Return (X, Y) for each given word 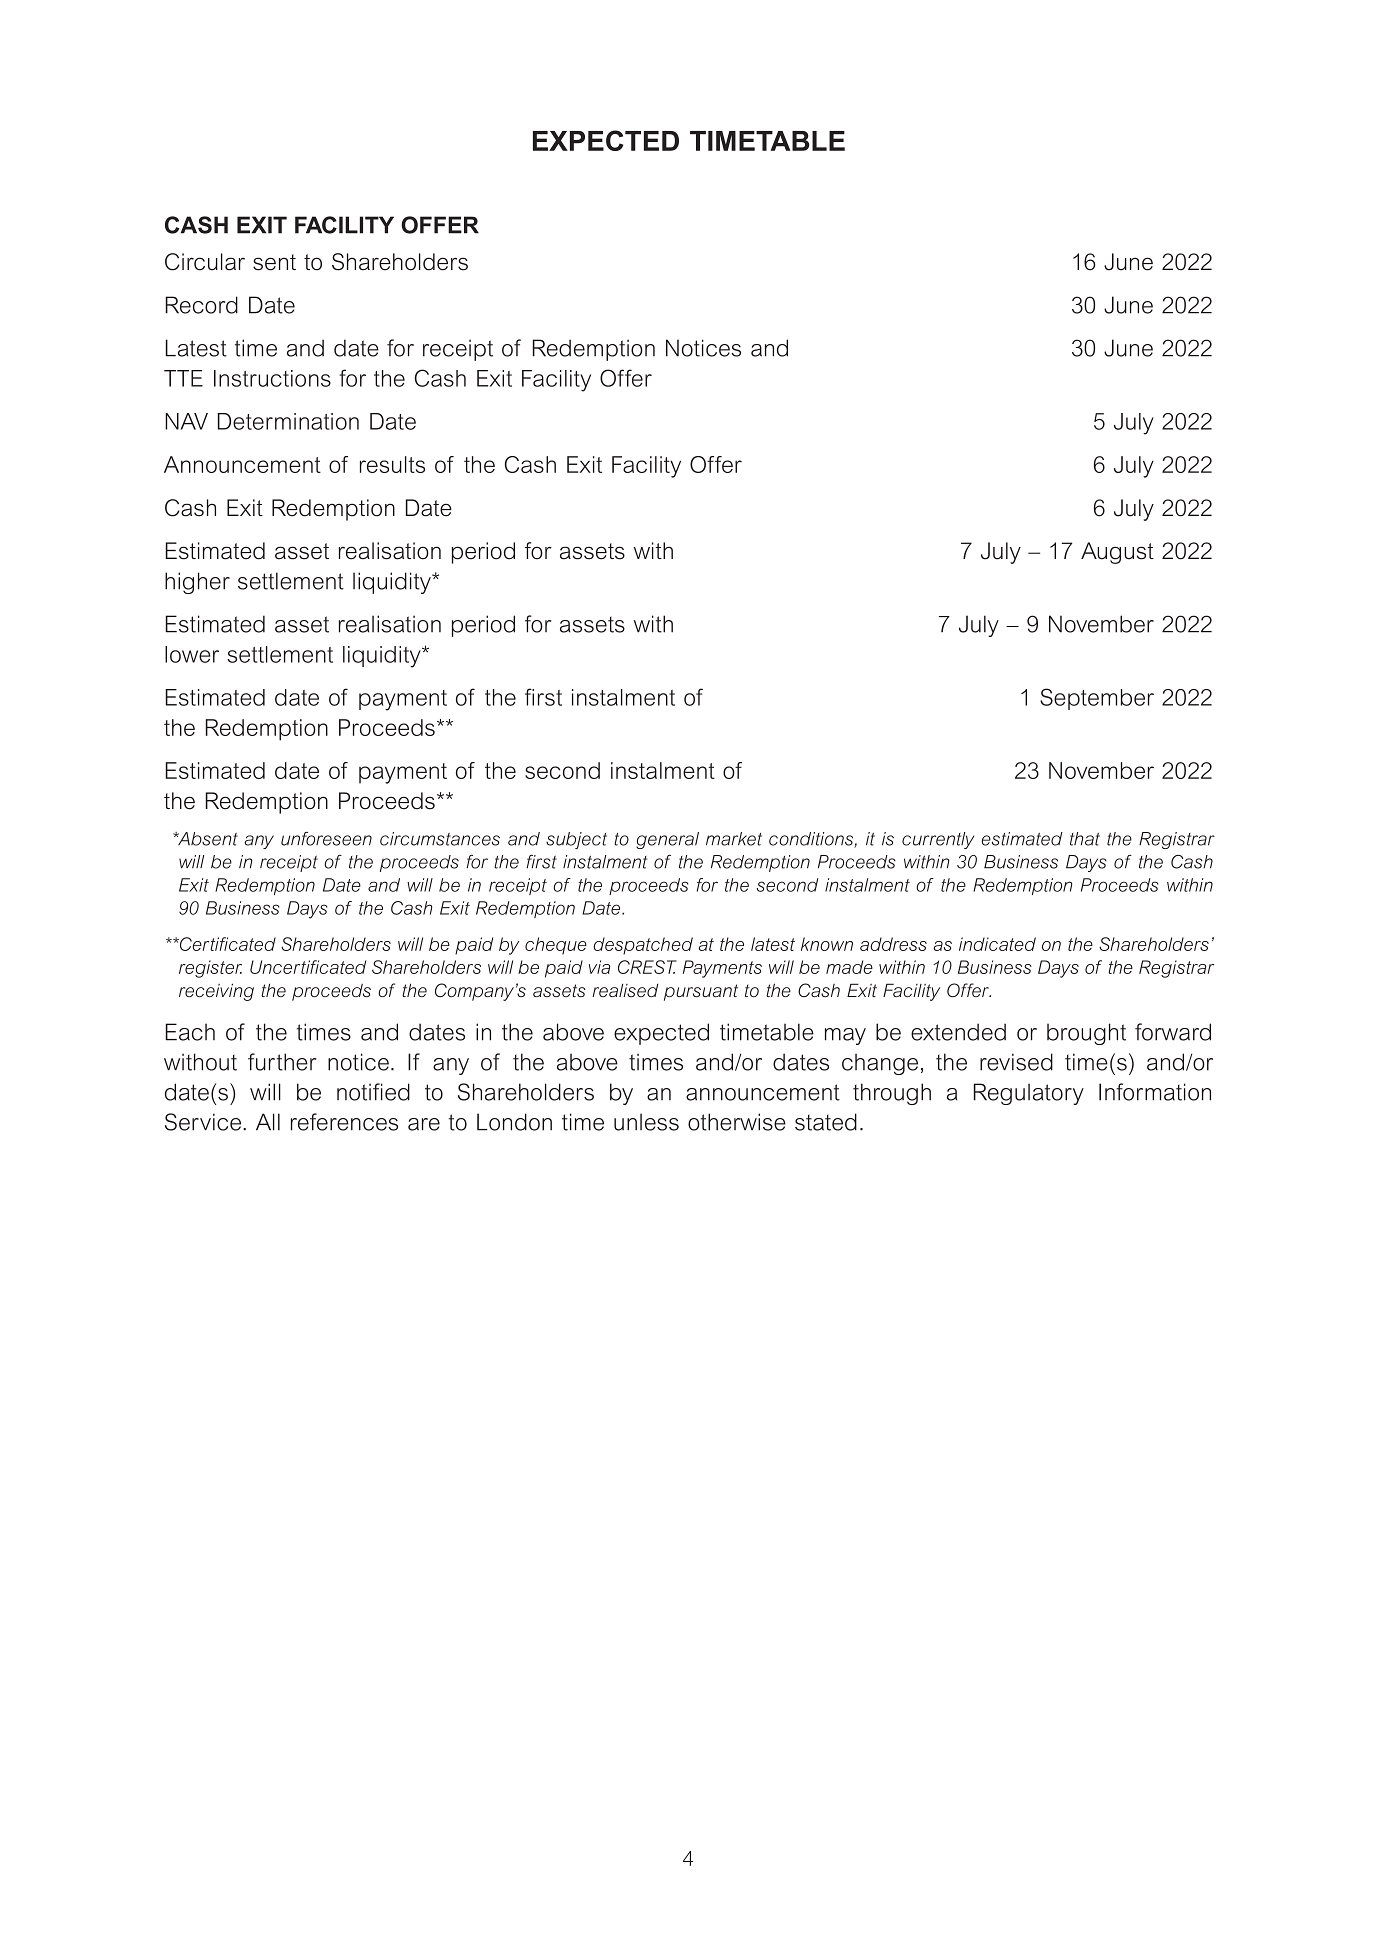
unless (646, 1122)
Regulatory (1029, 1094)
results (392, 464)
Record (202, 305)
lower (192, 654)
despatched (643, 946)
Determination (288, 421)
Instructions (272, 378)
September (1097, 699)
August (1117, 553)
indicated (997, 944)
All (268, 1122)
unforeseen (326, 839)
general (667, 840)
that (1085, 839)
